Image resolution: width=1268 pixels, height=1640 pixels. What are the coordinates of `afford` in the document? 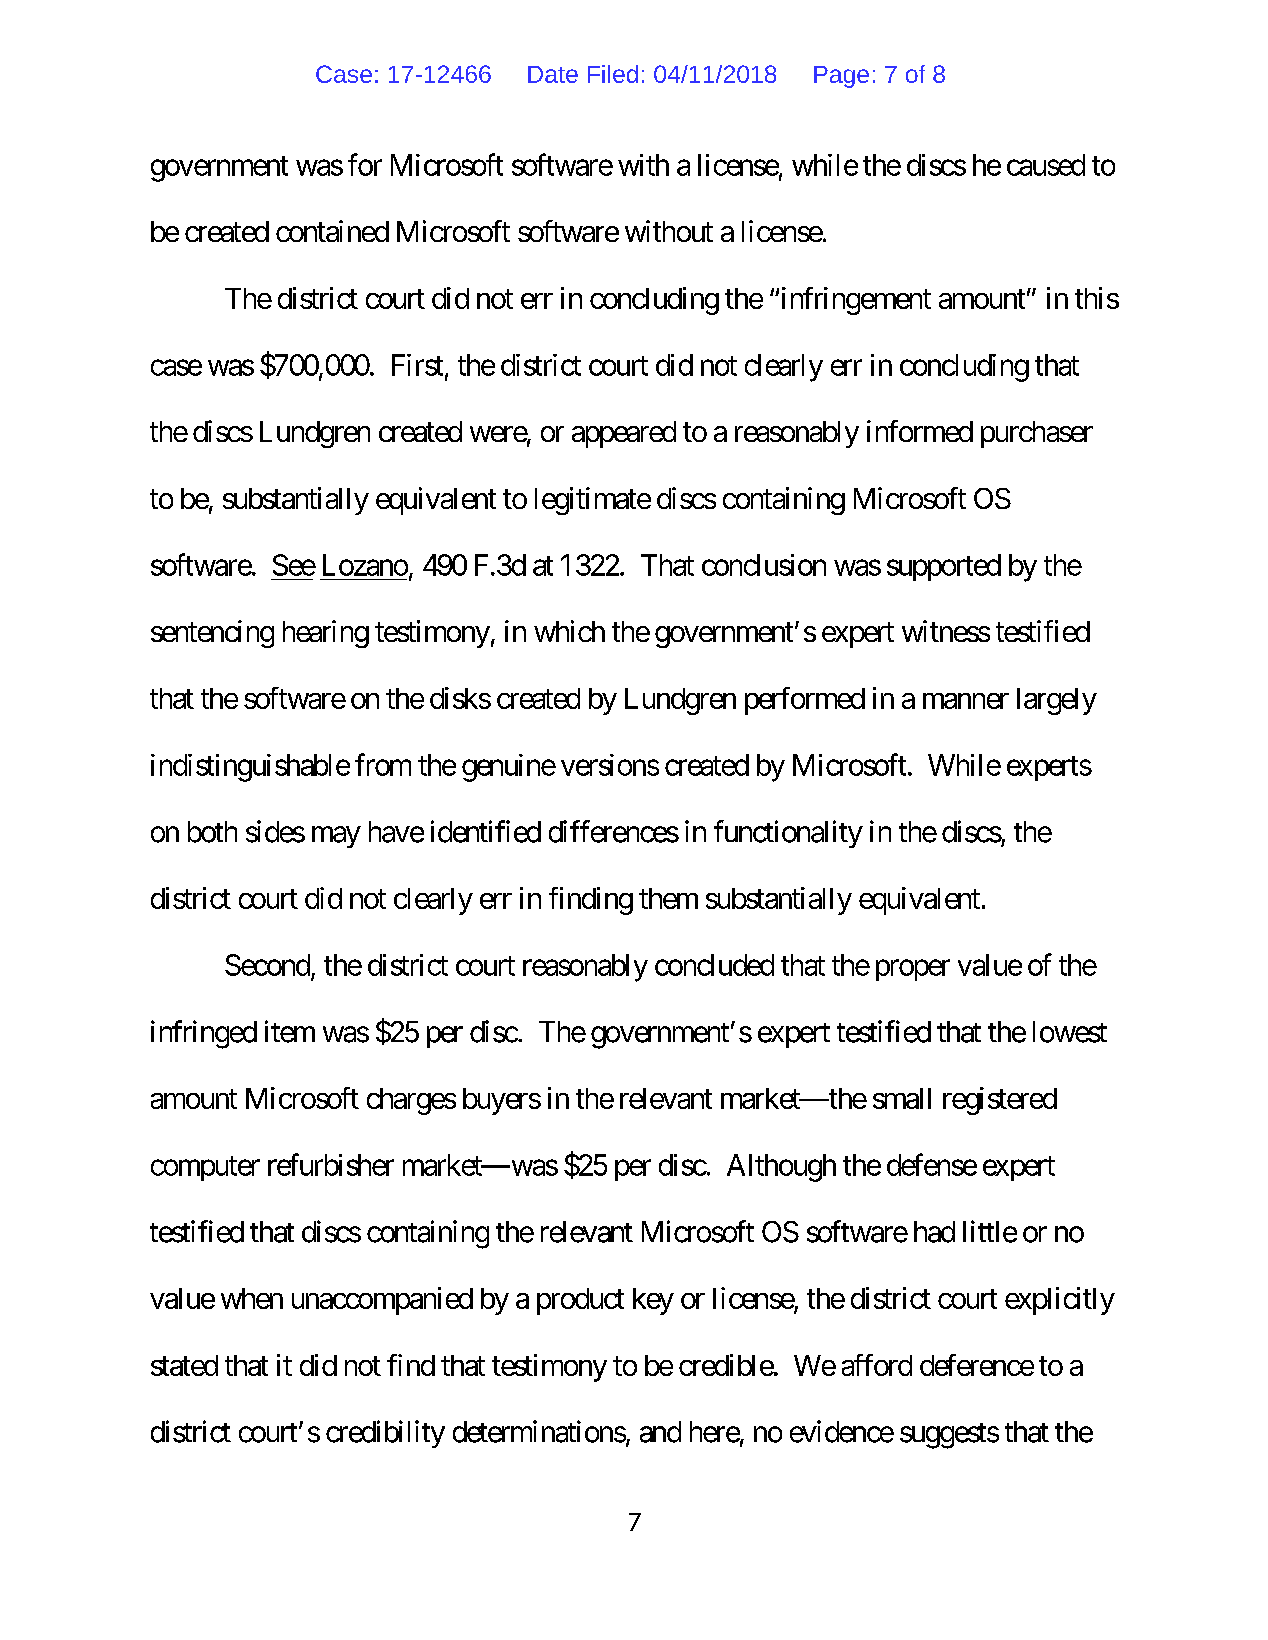 It's located at (877, 1365).
